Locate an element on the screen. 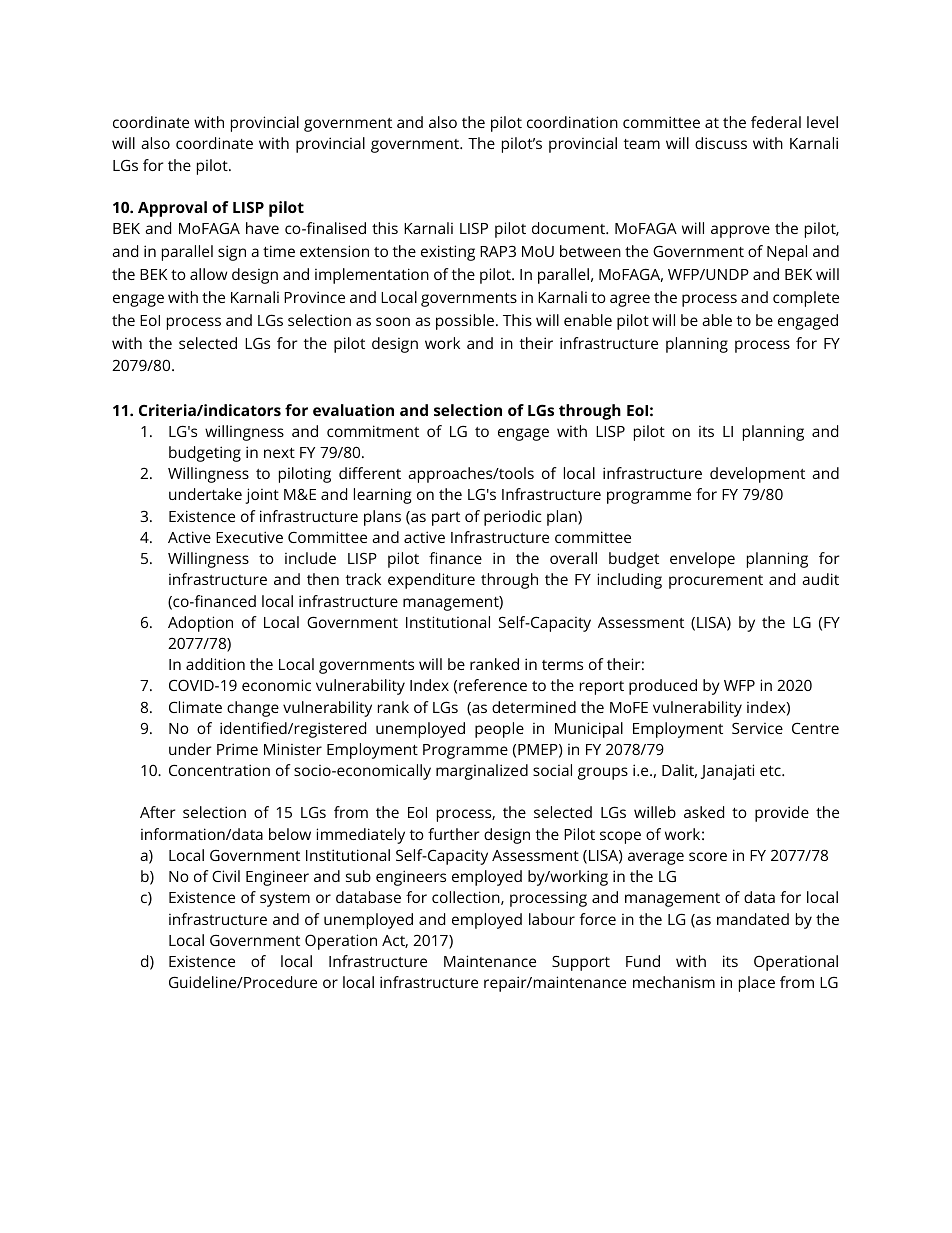 The height and width of the screenshot is (1233, 952). reference is located at coordinates (493, 685).
